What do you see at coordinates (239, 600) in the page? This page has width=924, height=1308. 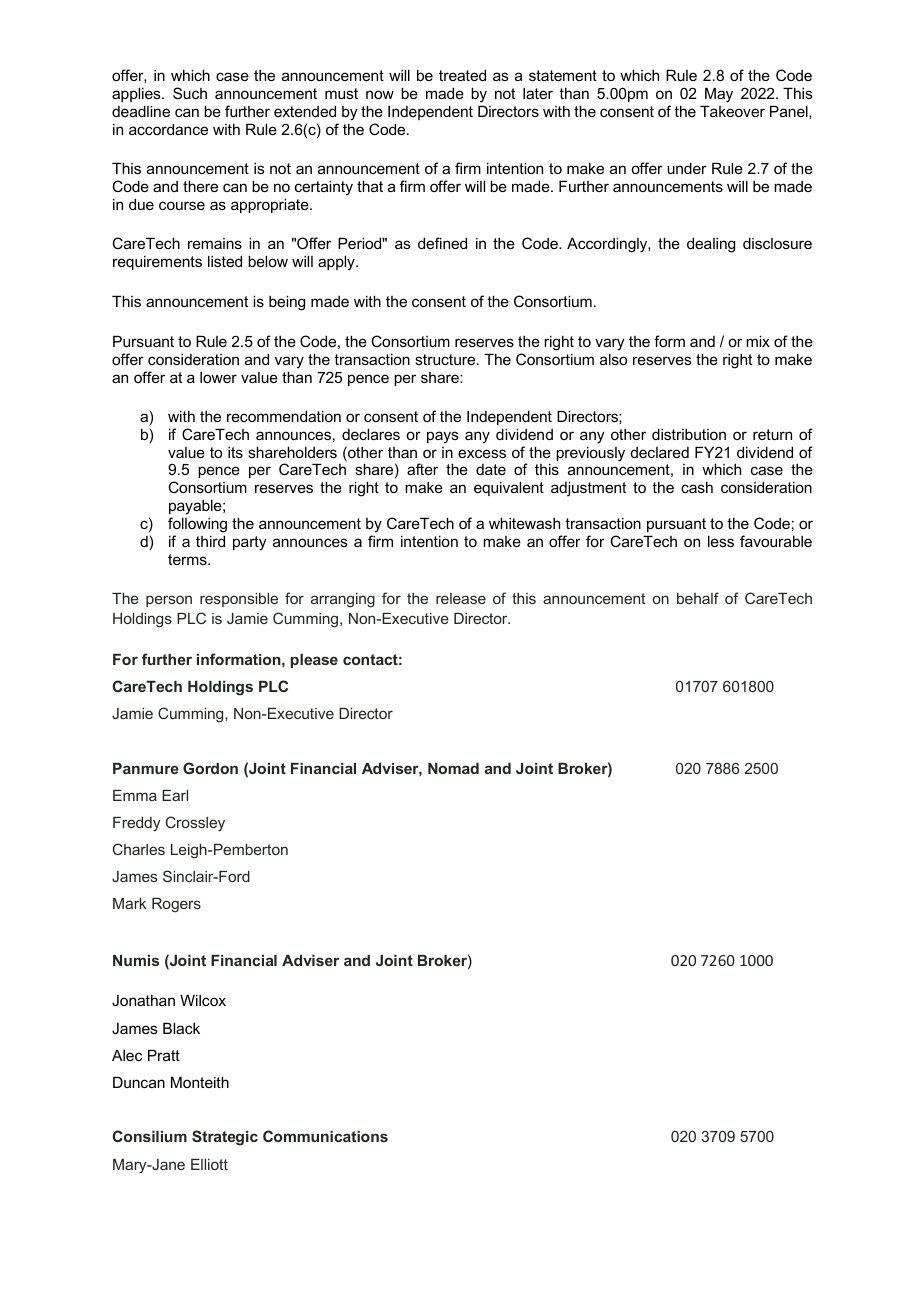 I see `responsible` at bounding box center [239, 600].
